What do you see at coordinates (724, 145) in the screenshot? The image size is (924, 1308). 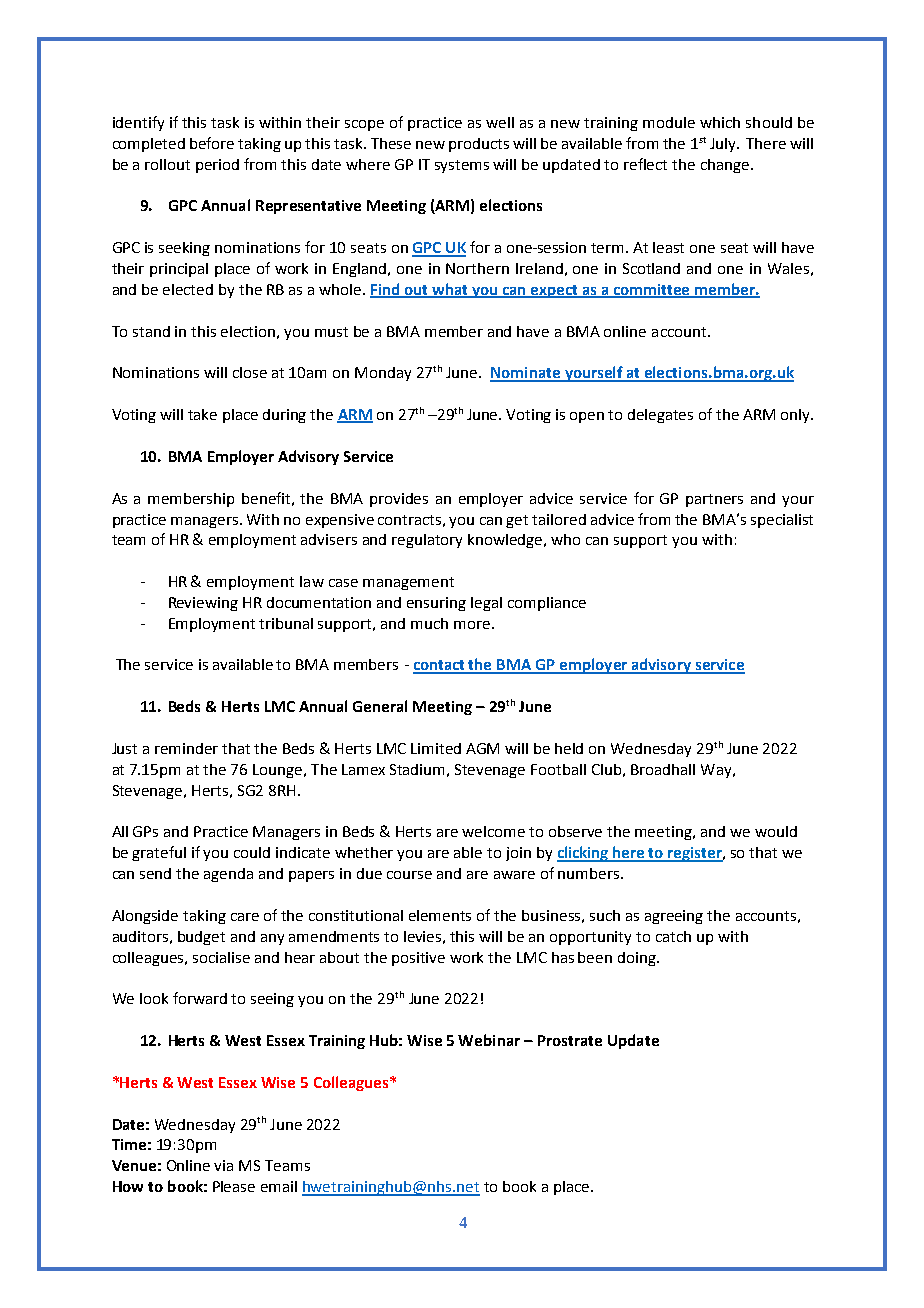 I see `July` at bounding box center [724, 145].
